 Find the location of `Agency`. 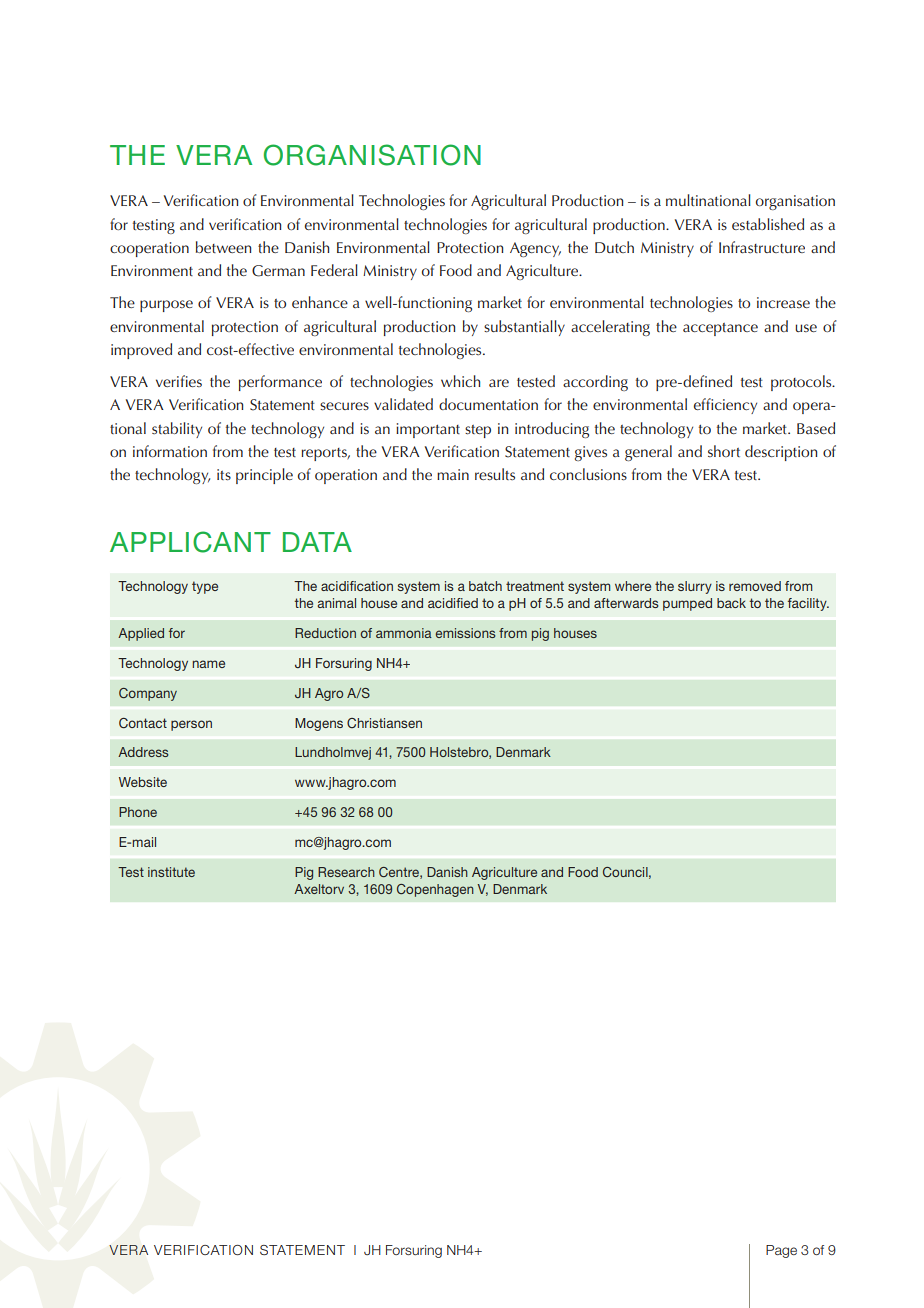

Agency is located at coordinates (535, 249).
